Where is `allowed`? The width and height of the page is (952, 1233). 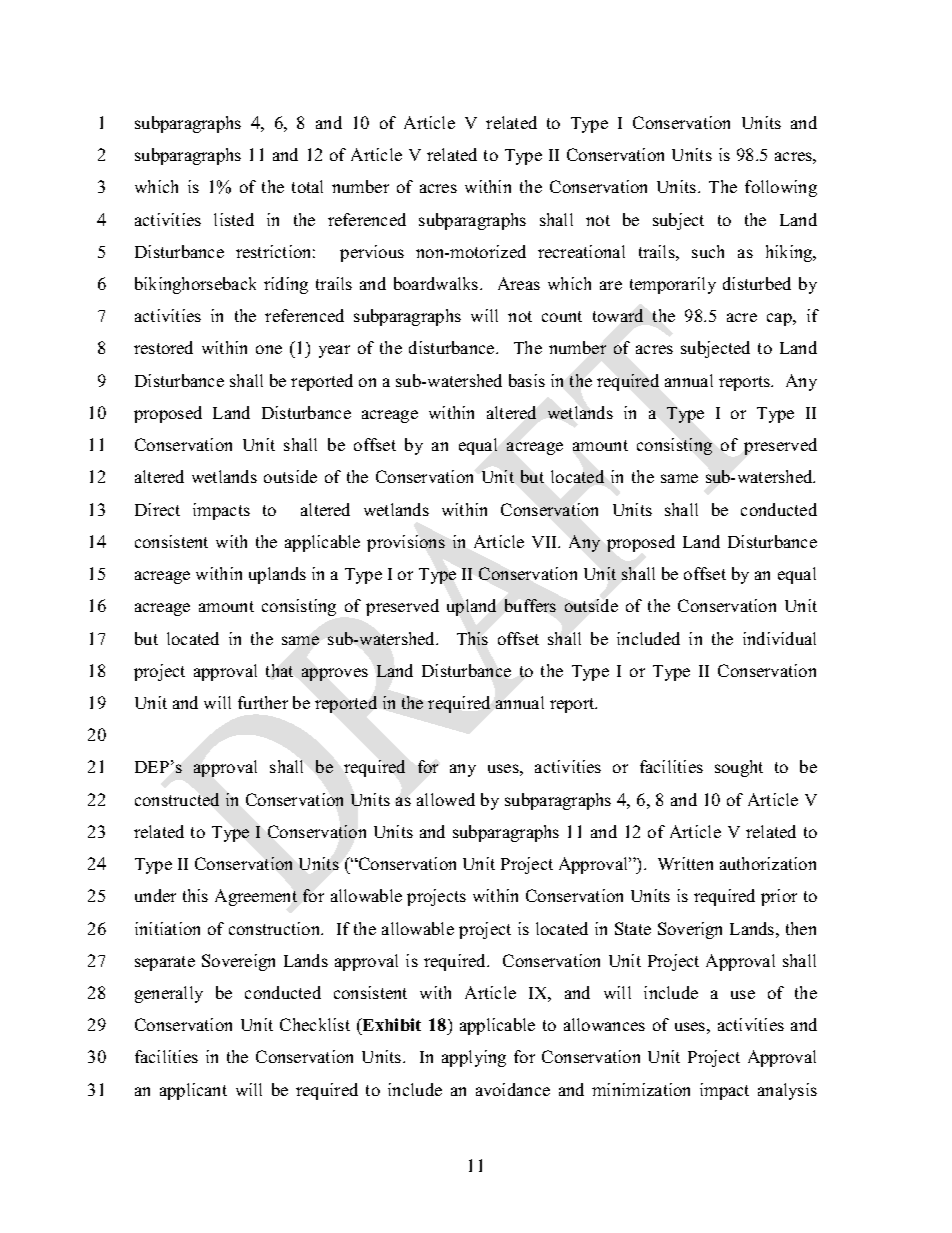
allowed is located at coordinates (446, 799).
